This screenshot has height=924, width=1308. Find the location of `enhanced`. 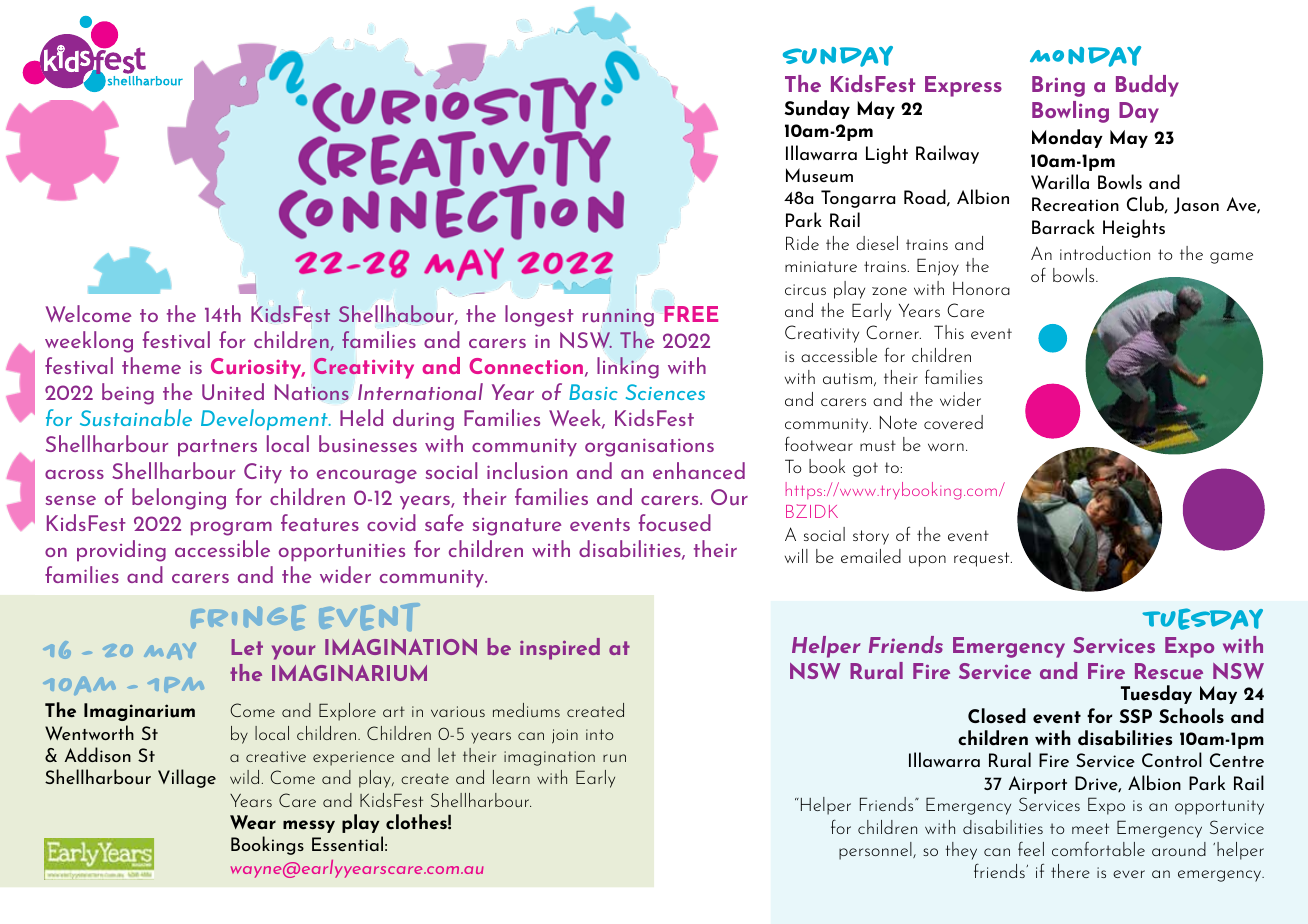

enhanced is located at coordinates (699, 470).
